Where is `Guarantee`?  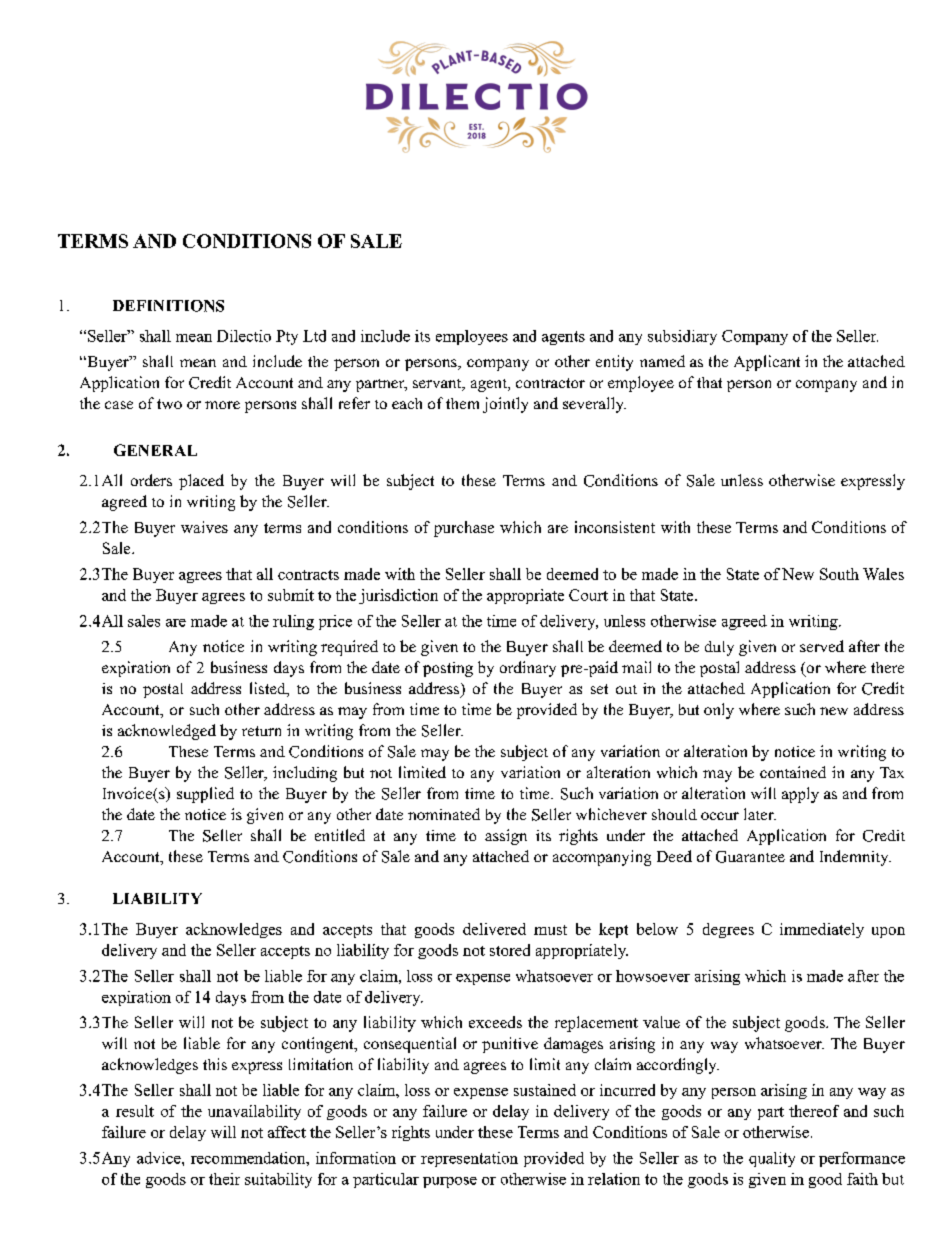
Guarantee is located at coordinates (750, 857).
